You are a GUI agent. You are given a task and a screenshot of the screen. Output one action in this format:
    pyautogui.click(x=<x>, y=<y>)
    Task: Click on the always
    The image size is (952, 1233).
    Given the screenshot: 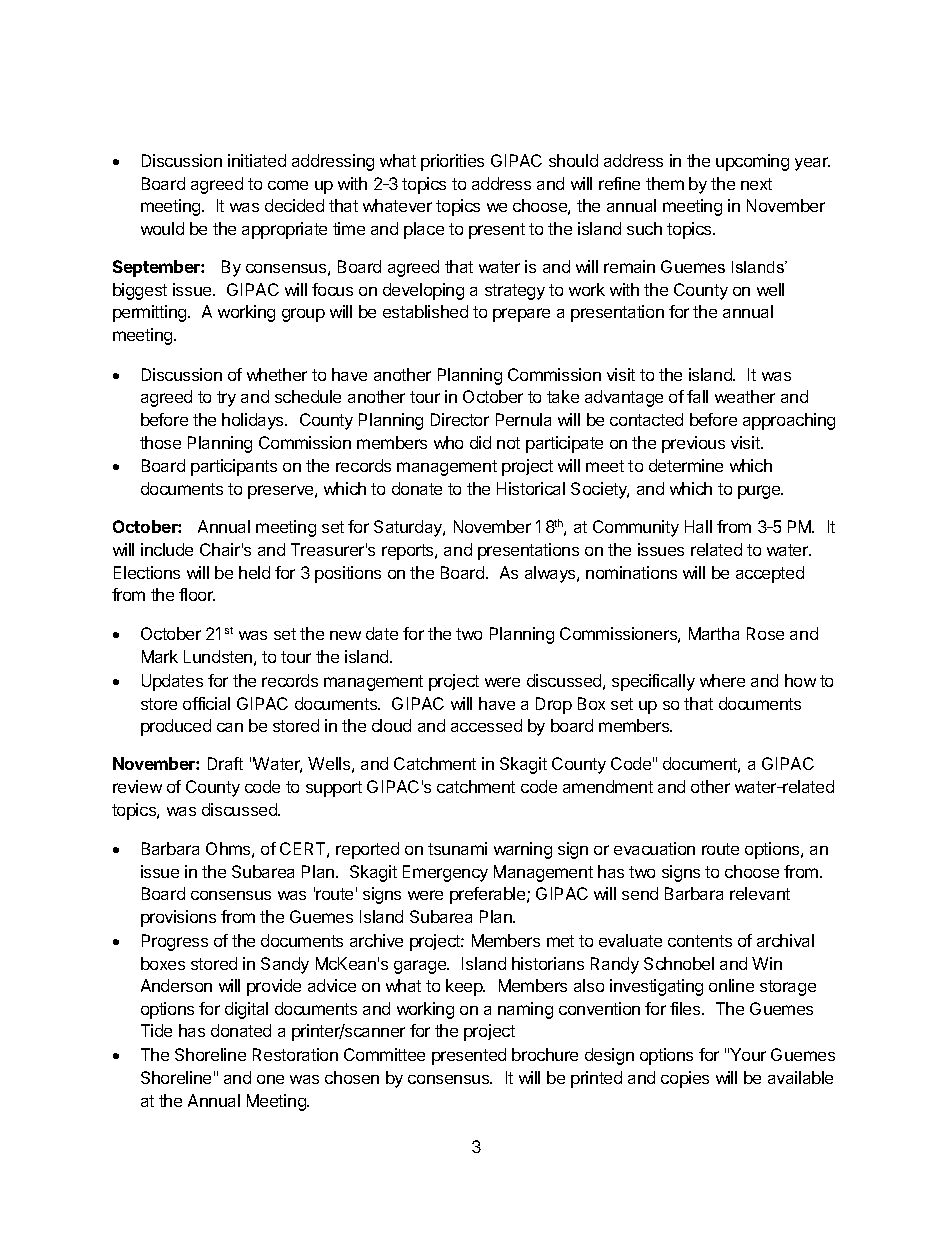 What is the action you would take?
    pyautogui.click(x=551, y=574)
